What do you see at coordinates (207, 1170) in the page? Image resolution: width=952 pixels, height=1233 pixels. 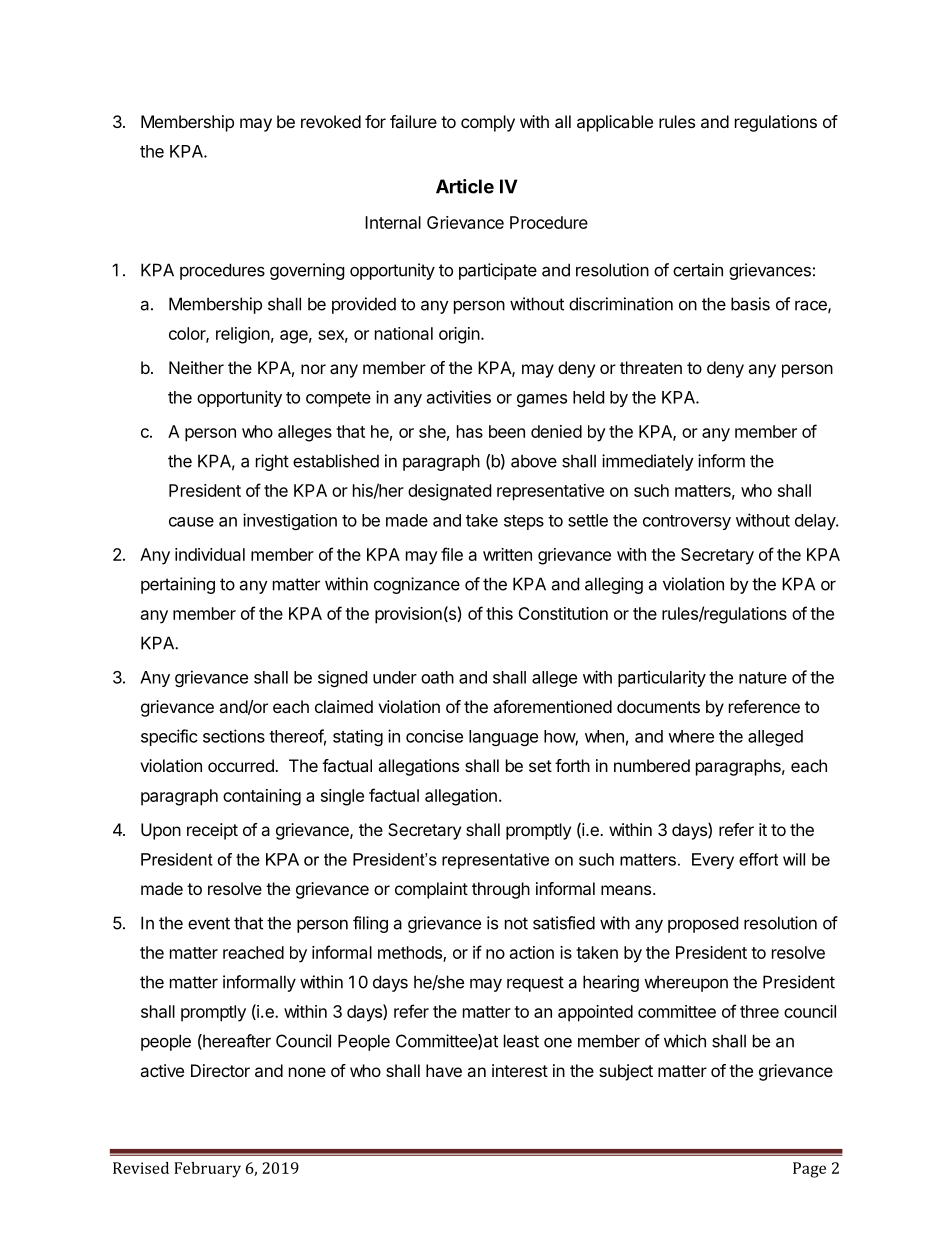 I see `February` at bounding box center [207, 1170].
